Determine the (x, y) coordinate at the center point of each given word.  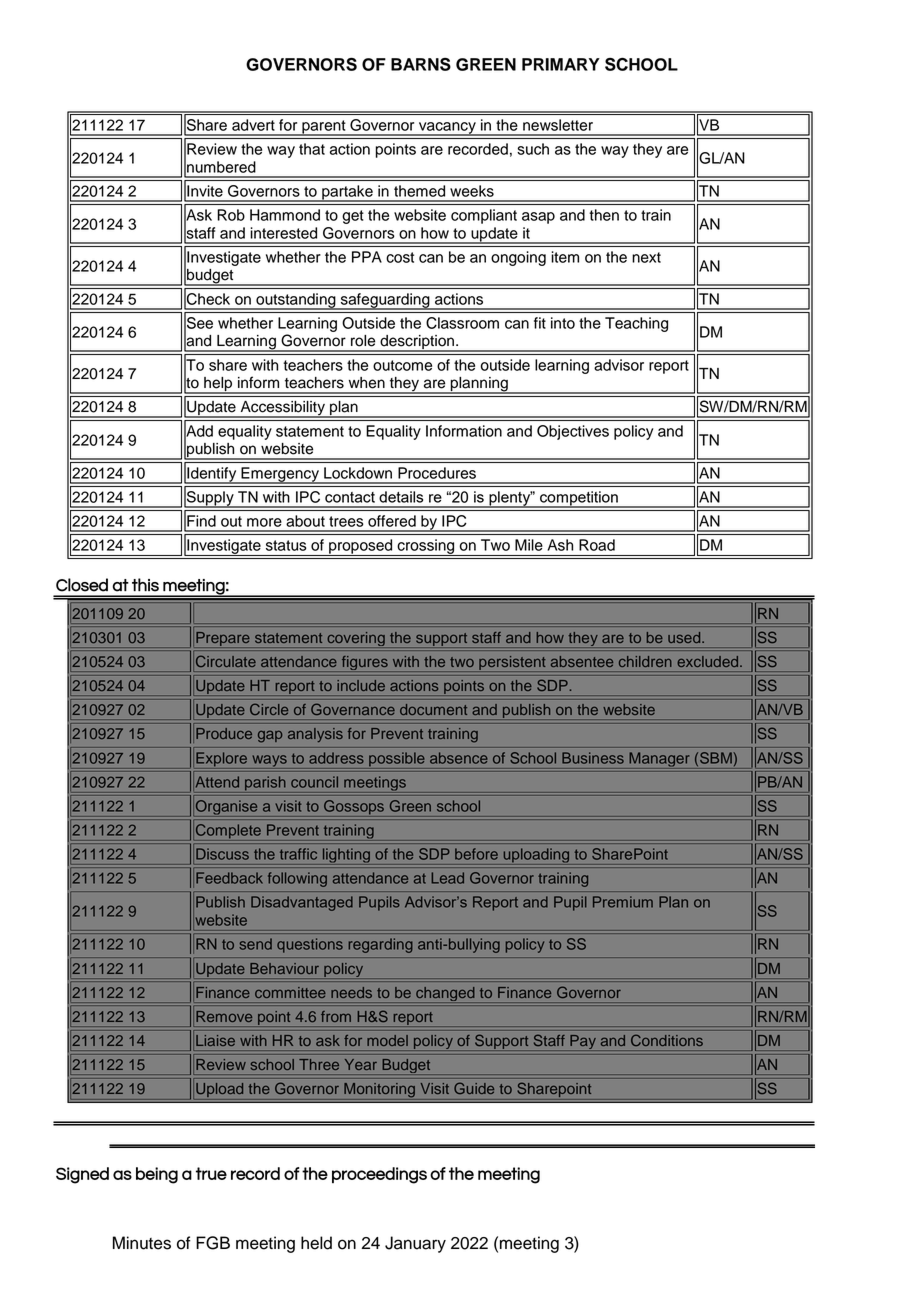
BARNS (421, 64)
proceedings (379, 1175)
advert (253, 125)
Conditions (667, 1040)
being (157, 1175)
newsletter (558, 125)
